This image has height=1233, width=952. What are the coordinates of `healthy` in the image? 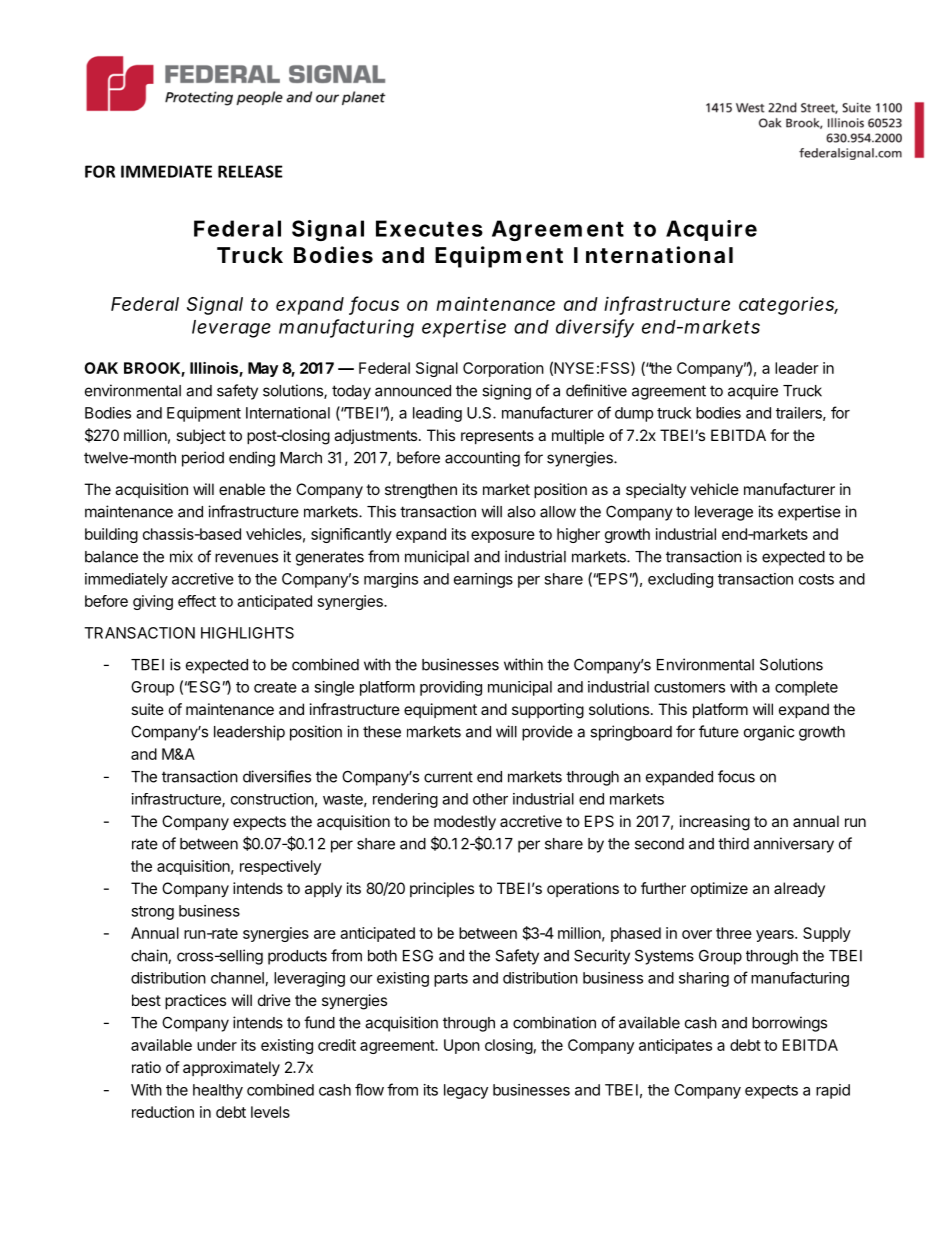 It's located at (218, 1091).
